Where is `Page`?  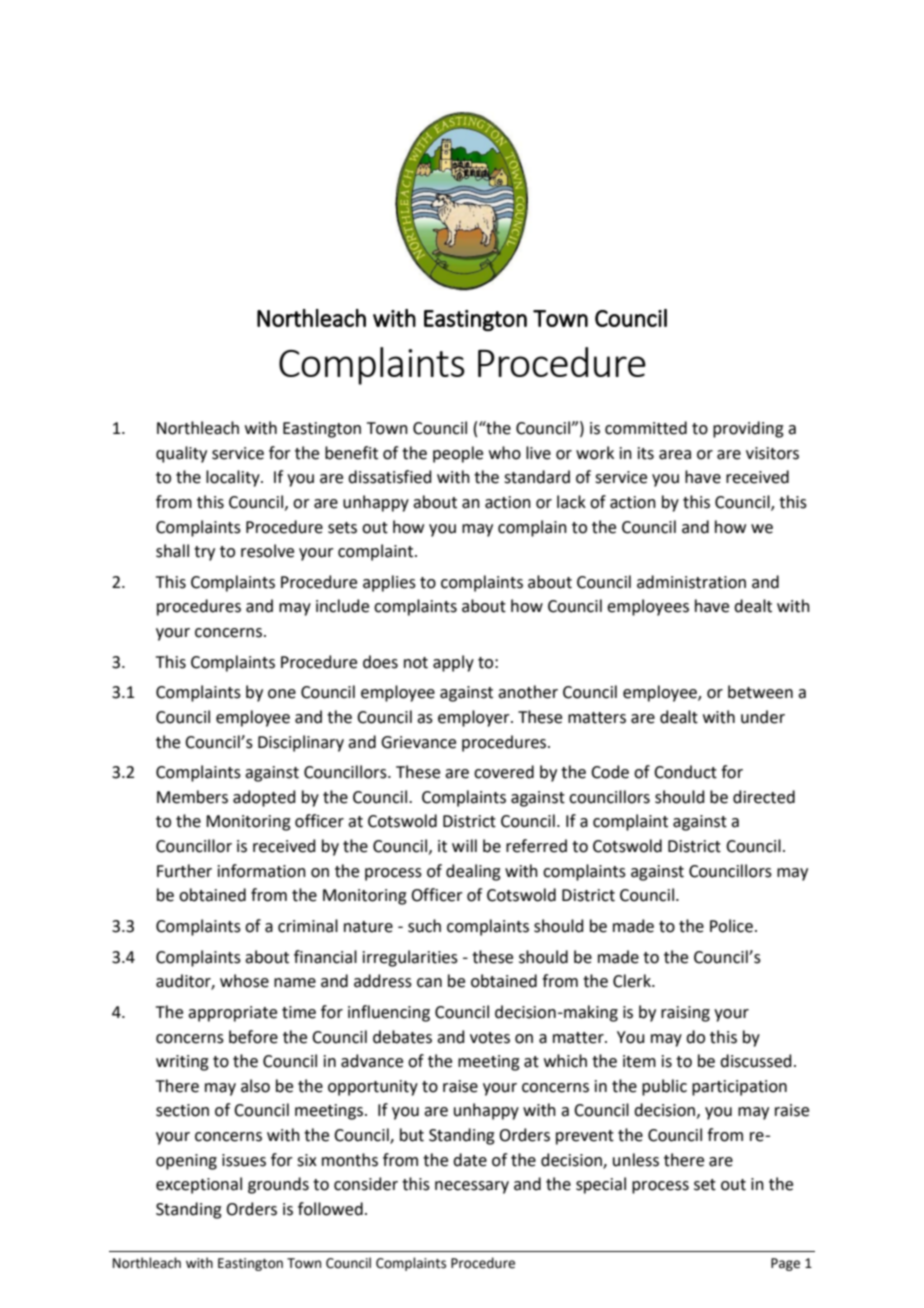
Page is located at coordinates (785, 1264).
